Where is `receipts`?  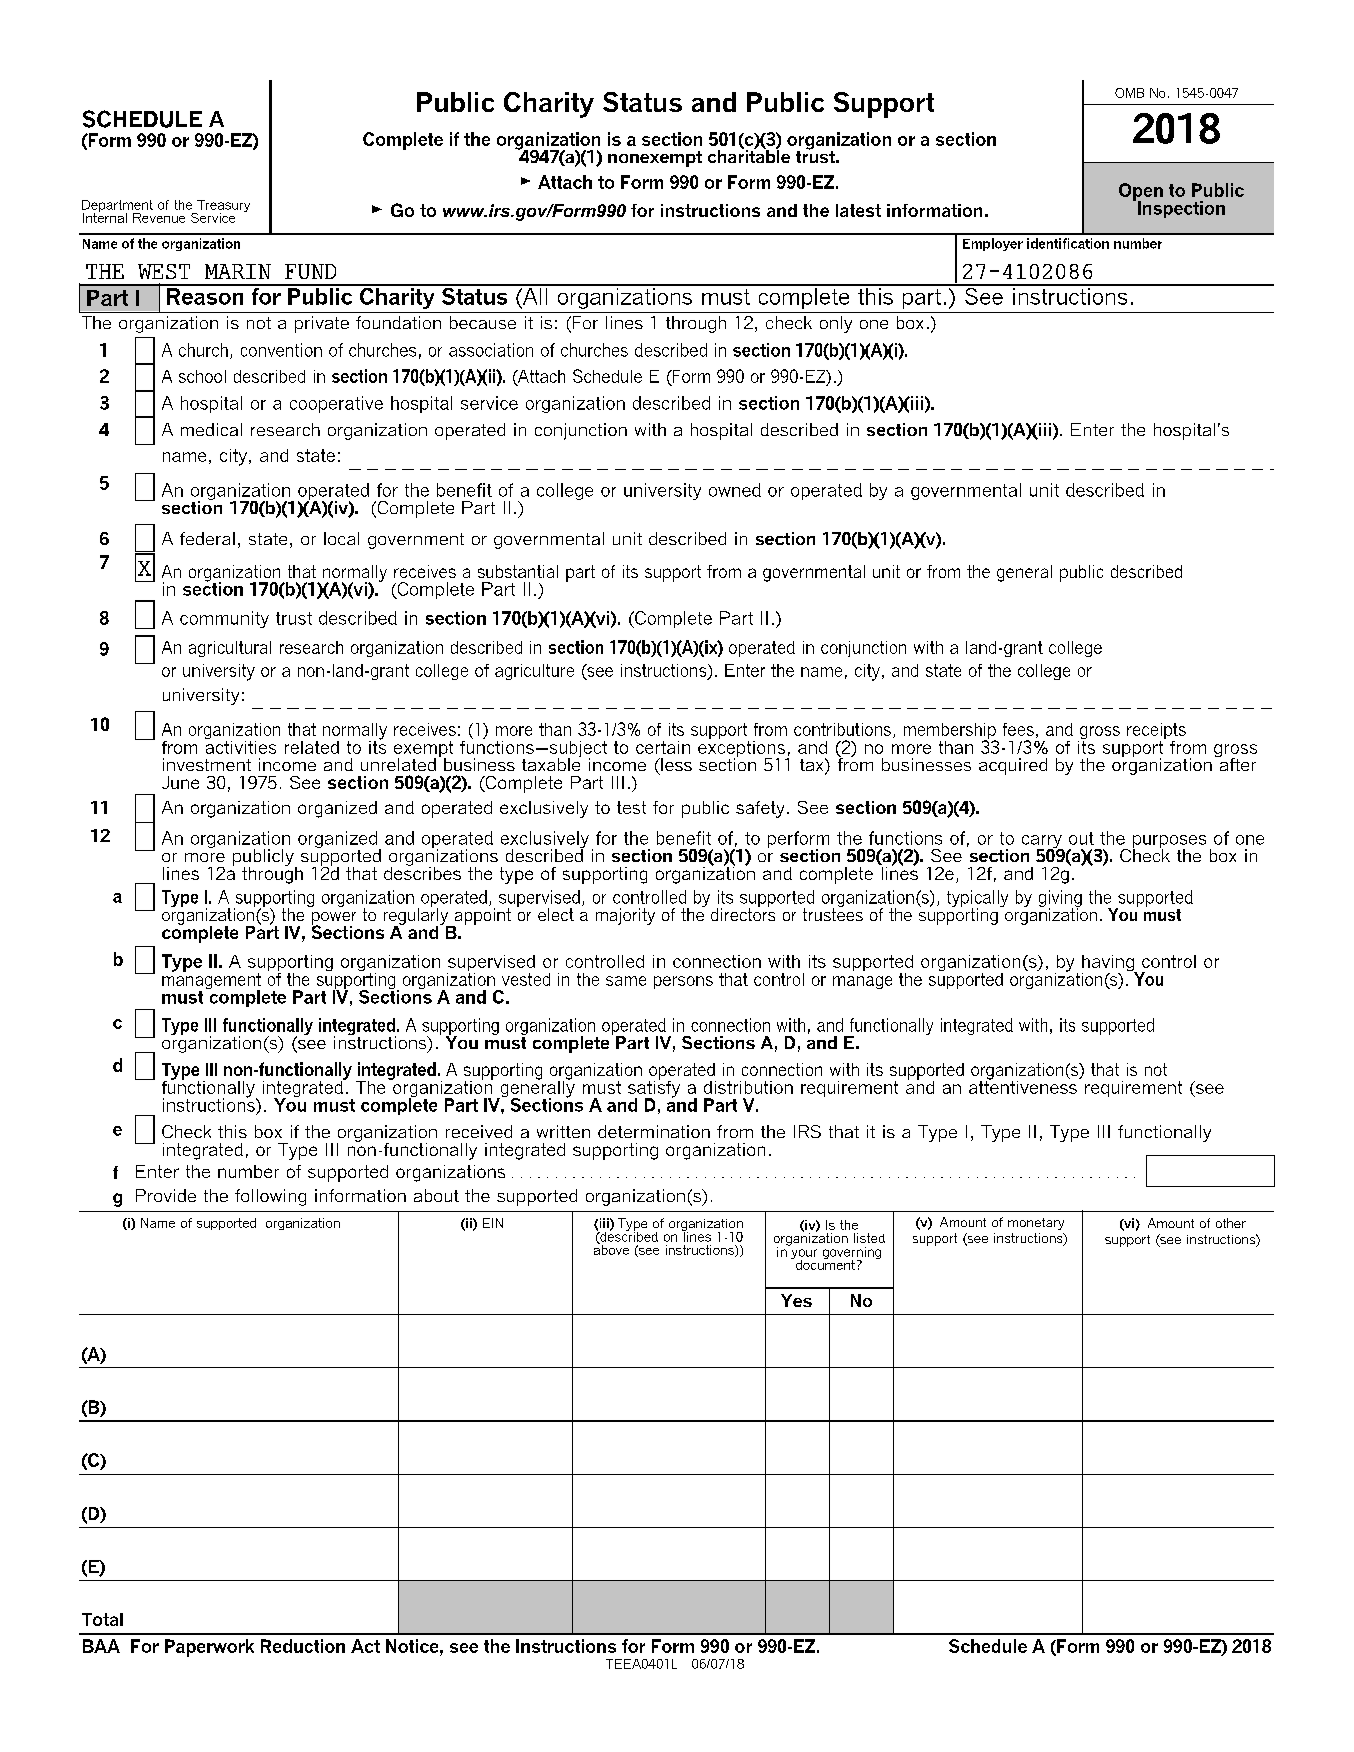
receipts is located at coordinates (1156, 732).
